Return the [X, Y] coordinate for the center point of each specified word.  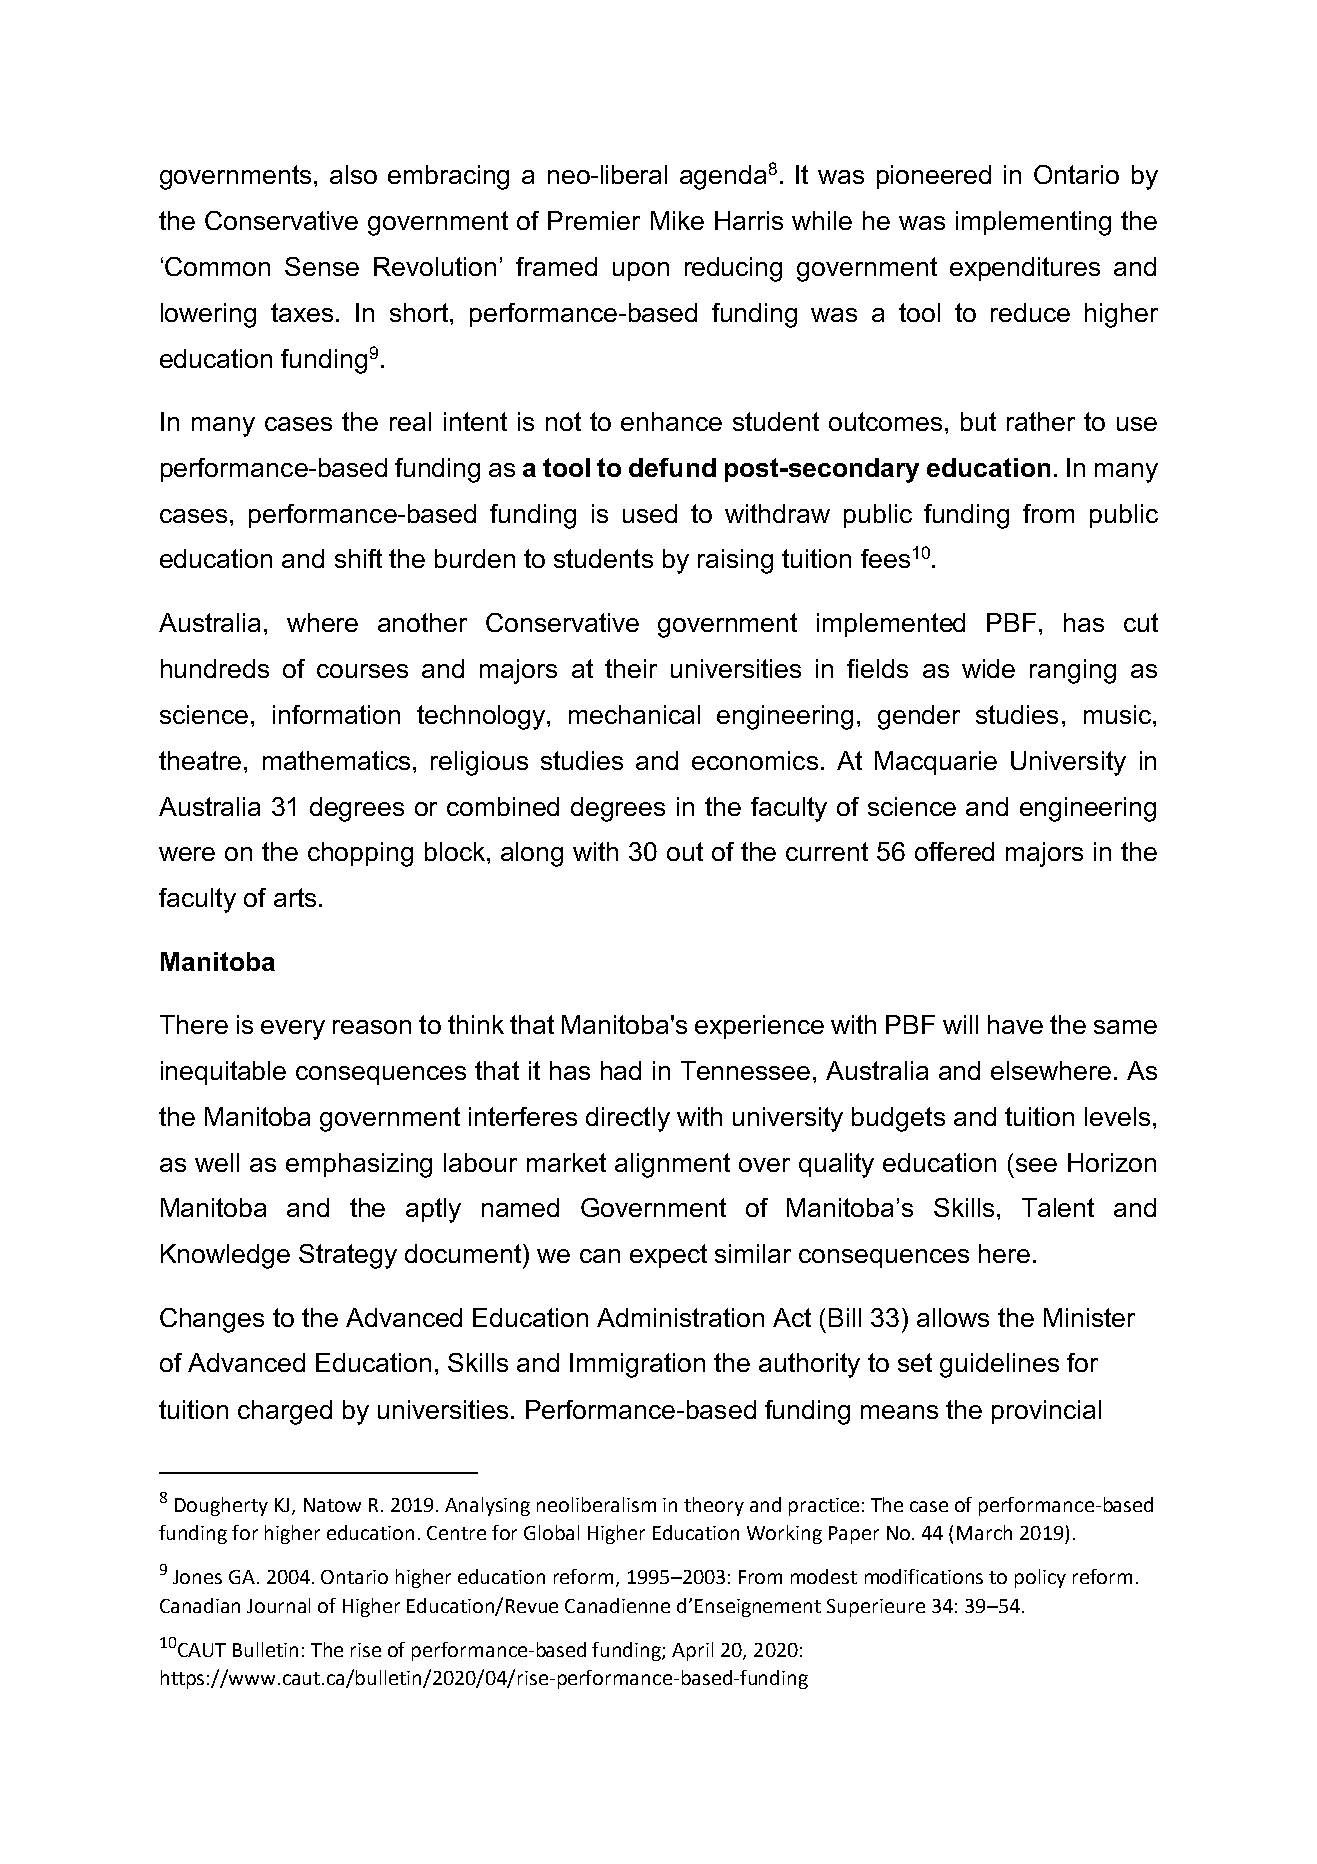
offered [954, 851]
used [650, 513]
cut [1141, 622]
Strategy [348, 1256]
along [532, 854]
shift [358, 558]
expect [668, 1256]
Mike [677, 220]
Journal [278, 1605]
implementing [1033, 223]
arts [295, 897]
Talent [1058, 1207]
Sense [322, 266]
